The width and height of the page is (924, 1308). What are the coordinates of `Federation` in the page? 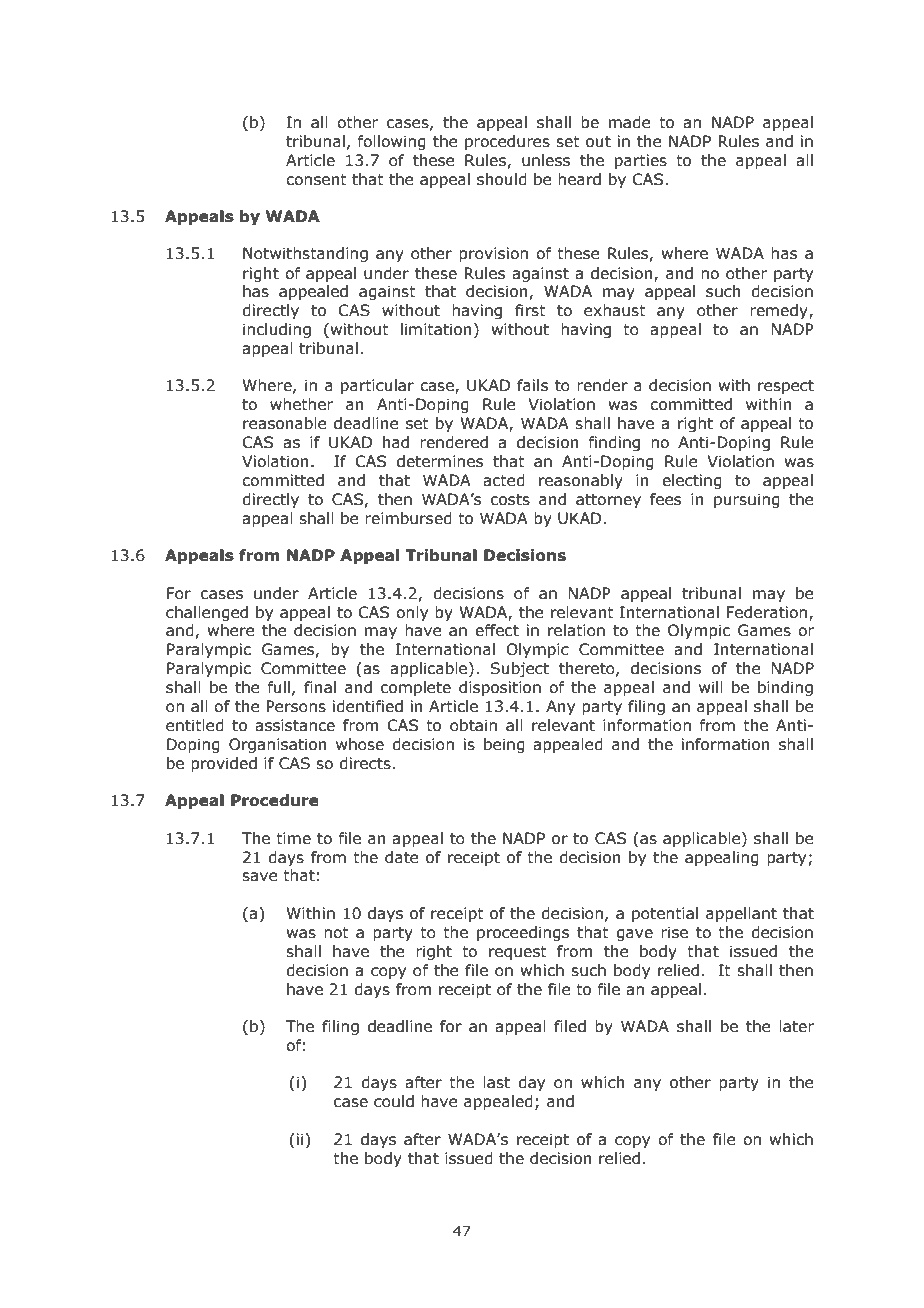 It's located at (766, 612).
